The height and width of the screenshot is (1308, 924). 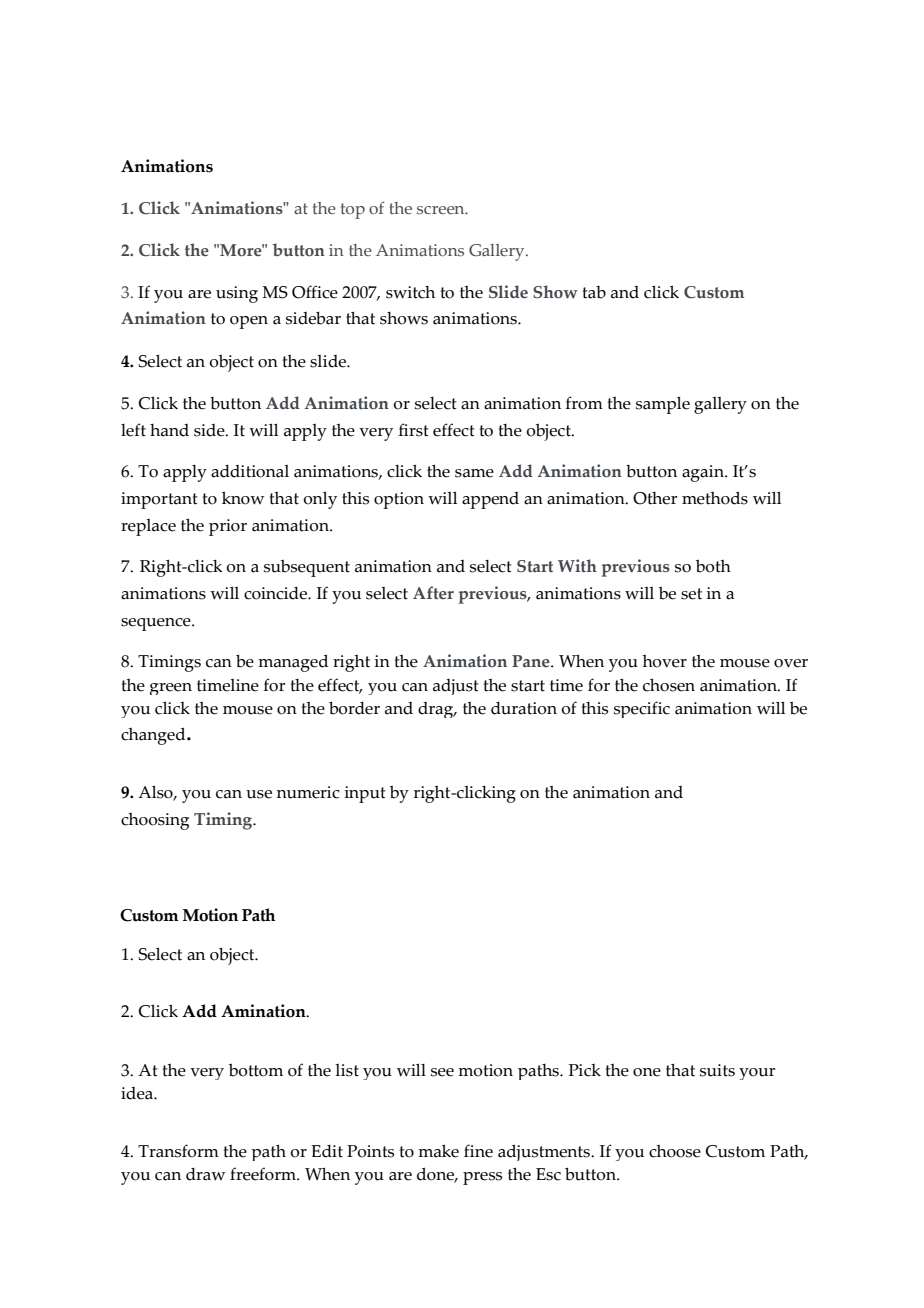 What do you see at coordinates (237, 294) in the screenshot?
I see `using` at bounding box center [237, 294].
